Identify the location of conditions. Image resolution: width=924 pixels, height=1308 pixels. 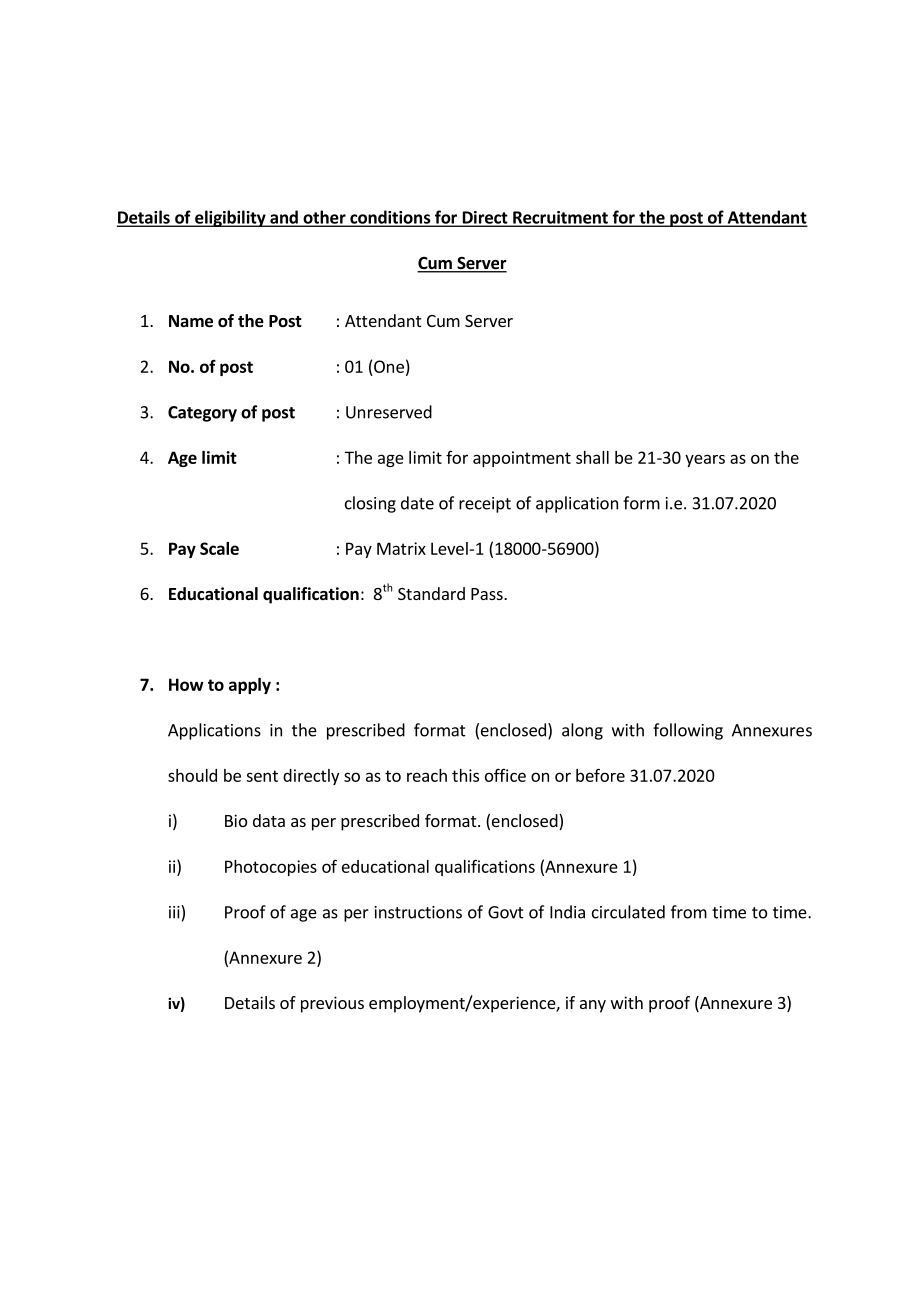
(390, 218).
